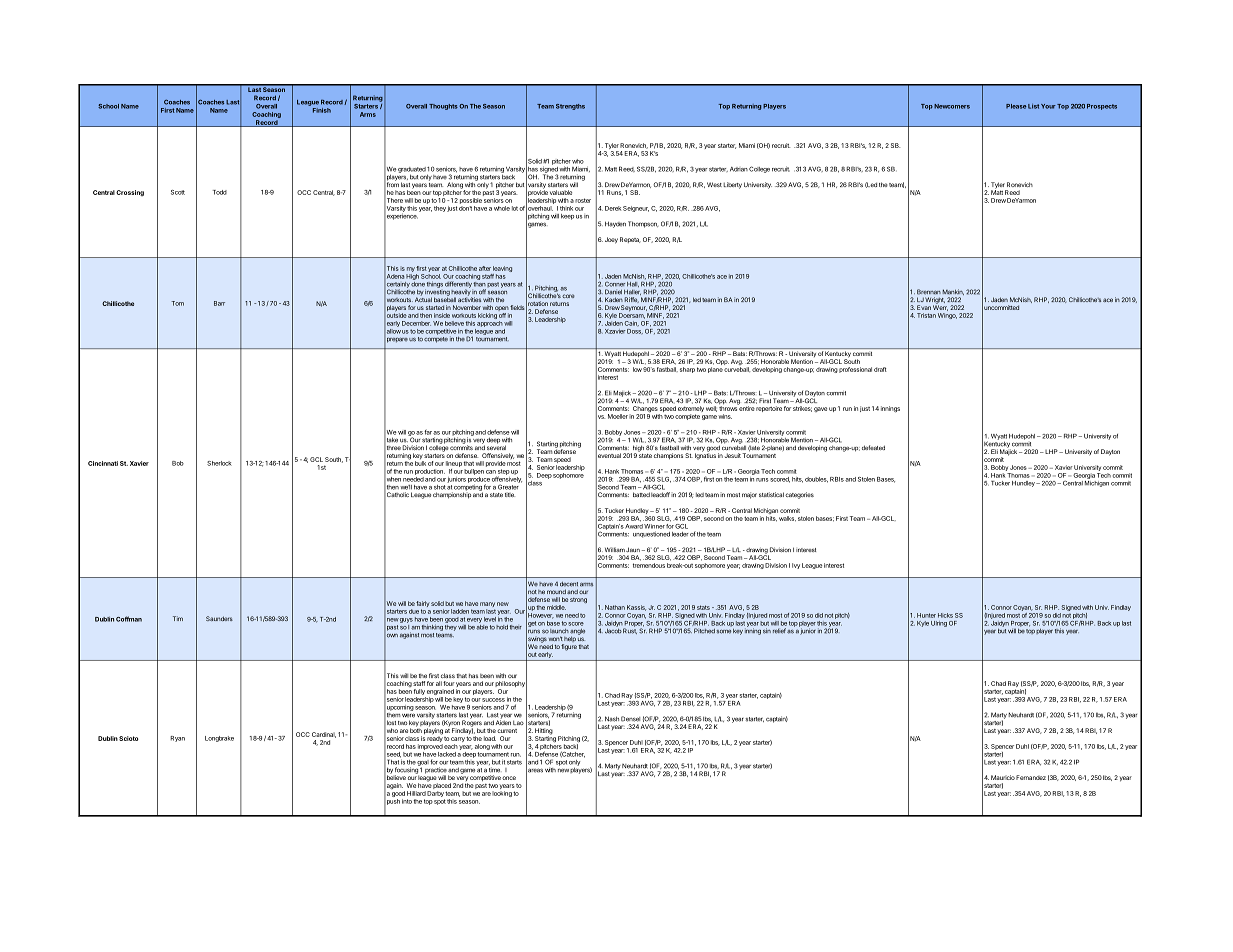 The image size is (1233, 952). I want to click on Sherlock, so click(219, 463).
